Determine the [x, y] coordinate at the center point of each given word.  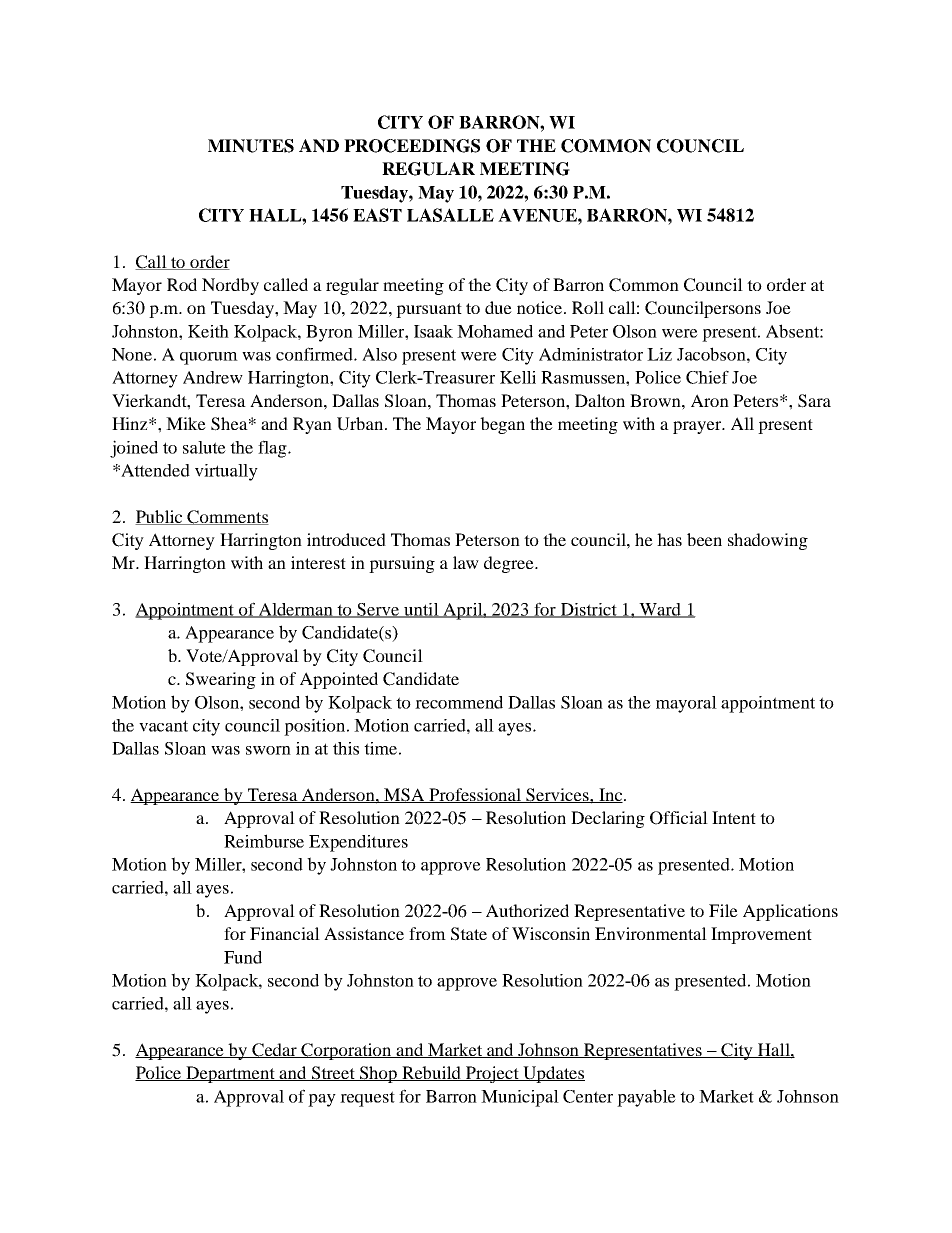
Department [230, 1074]
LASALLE [450, 215]
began [502, 425]
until [421, 610]
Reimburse [264, 841]
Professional [475, 795]
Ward [660, 610]
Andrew [213, 377]
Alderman [296, 610]
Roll [588, 307]
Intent [734, 817]
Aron [710, 400]
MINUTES [251, 146]
